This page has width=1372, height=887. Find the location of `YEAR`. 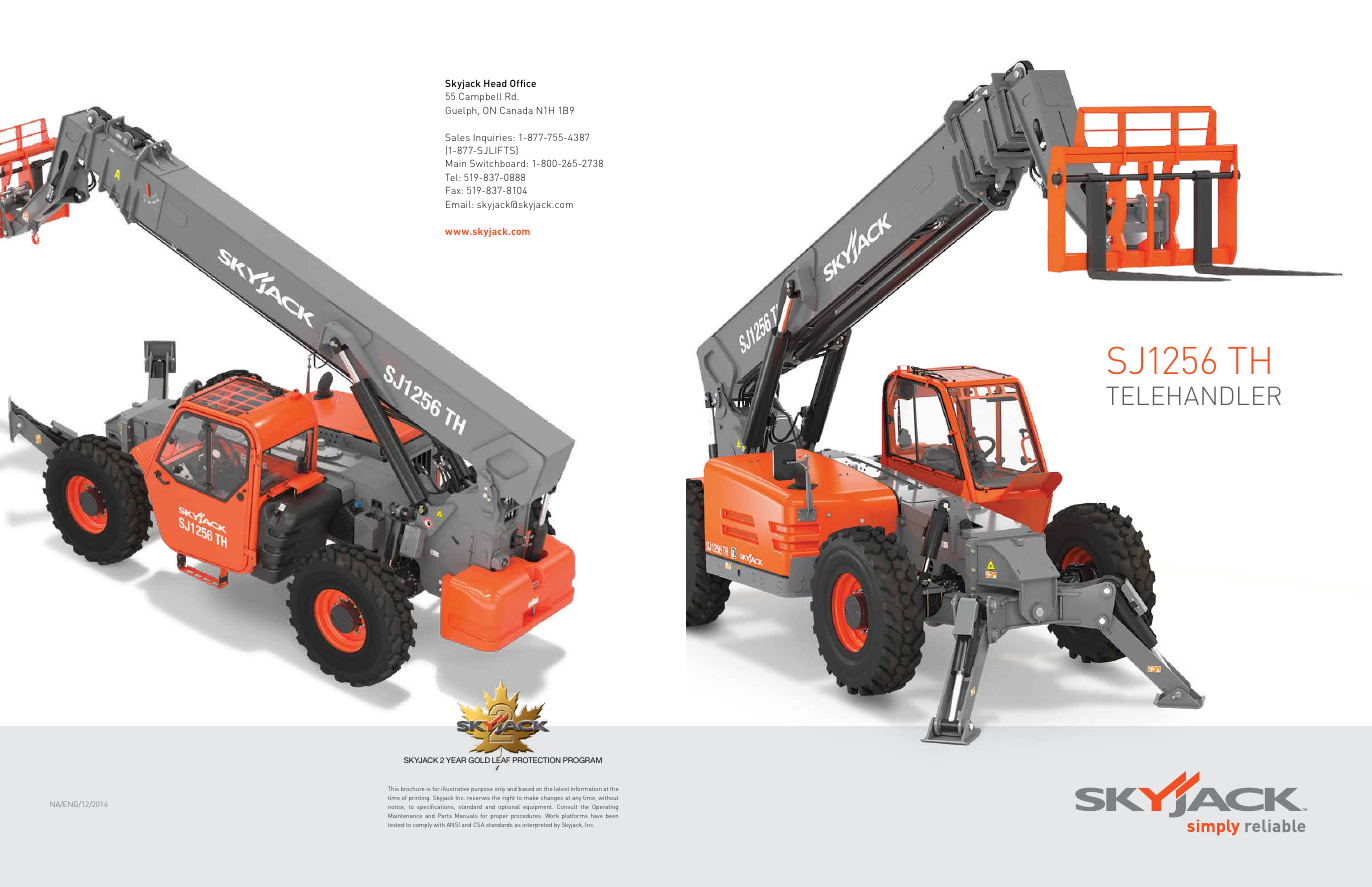

YEAR is located at coordinates (456, 760).
